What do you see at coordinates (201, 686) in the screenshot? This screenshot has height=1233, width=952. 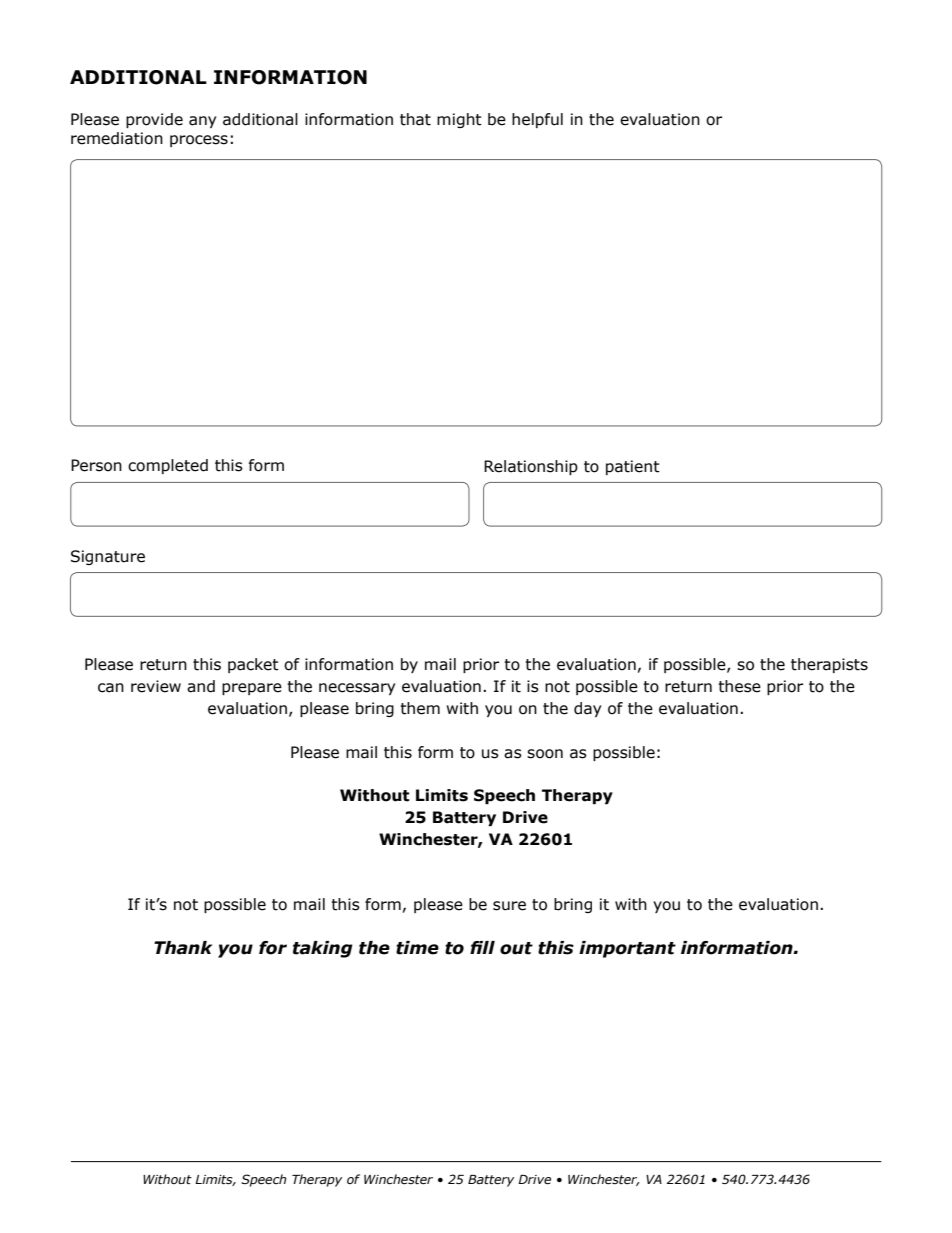 I see `and` at bounding box center [201, 686].
